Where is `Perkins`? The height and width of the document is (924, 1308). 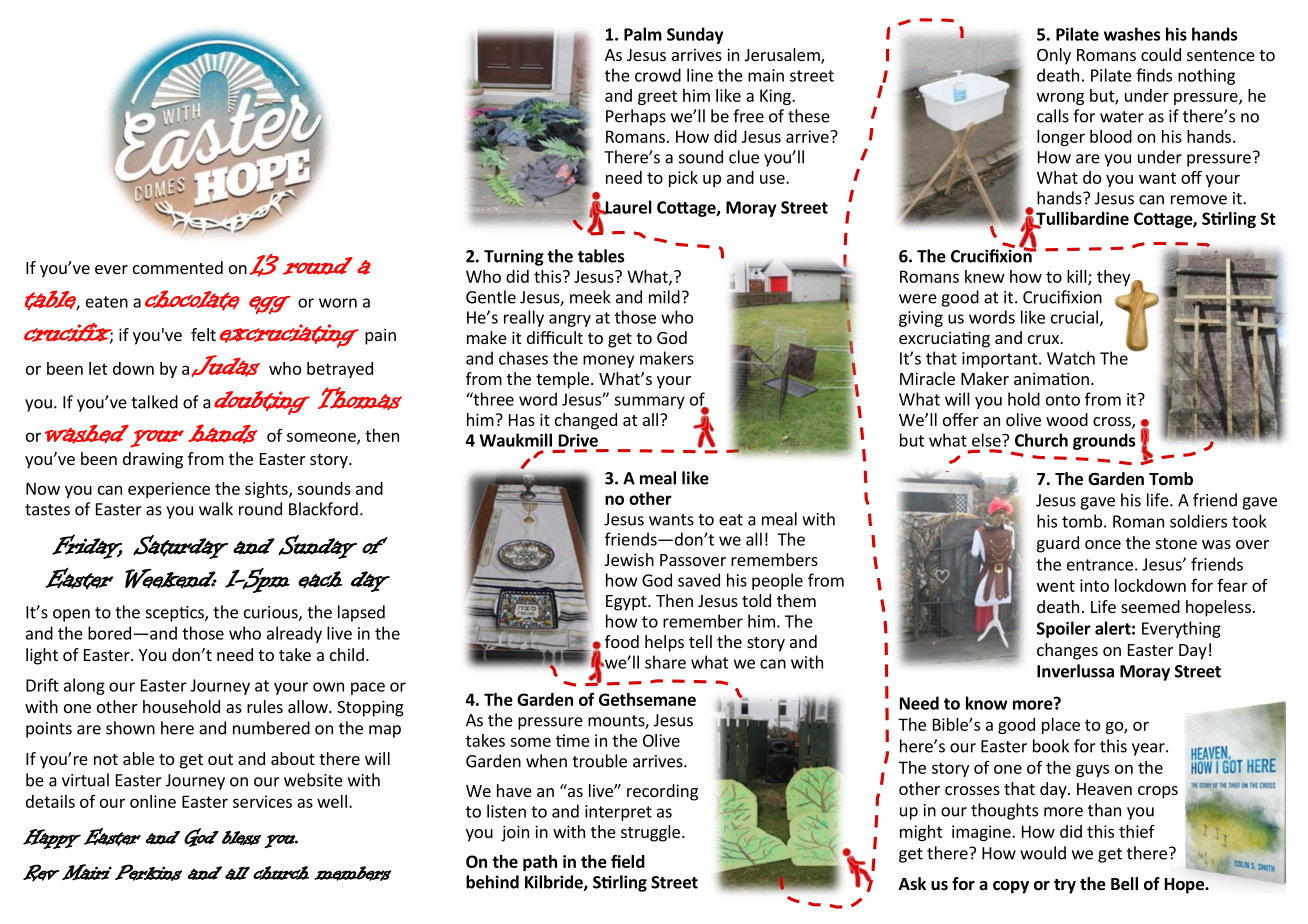
Perkins is located at coordinates (148, 872).
